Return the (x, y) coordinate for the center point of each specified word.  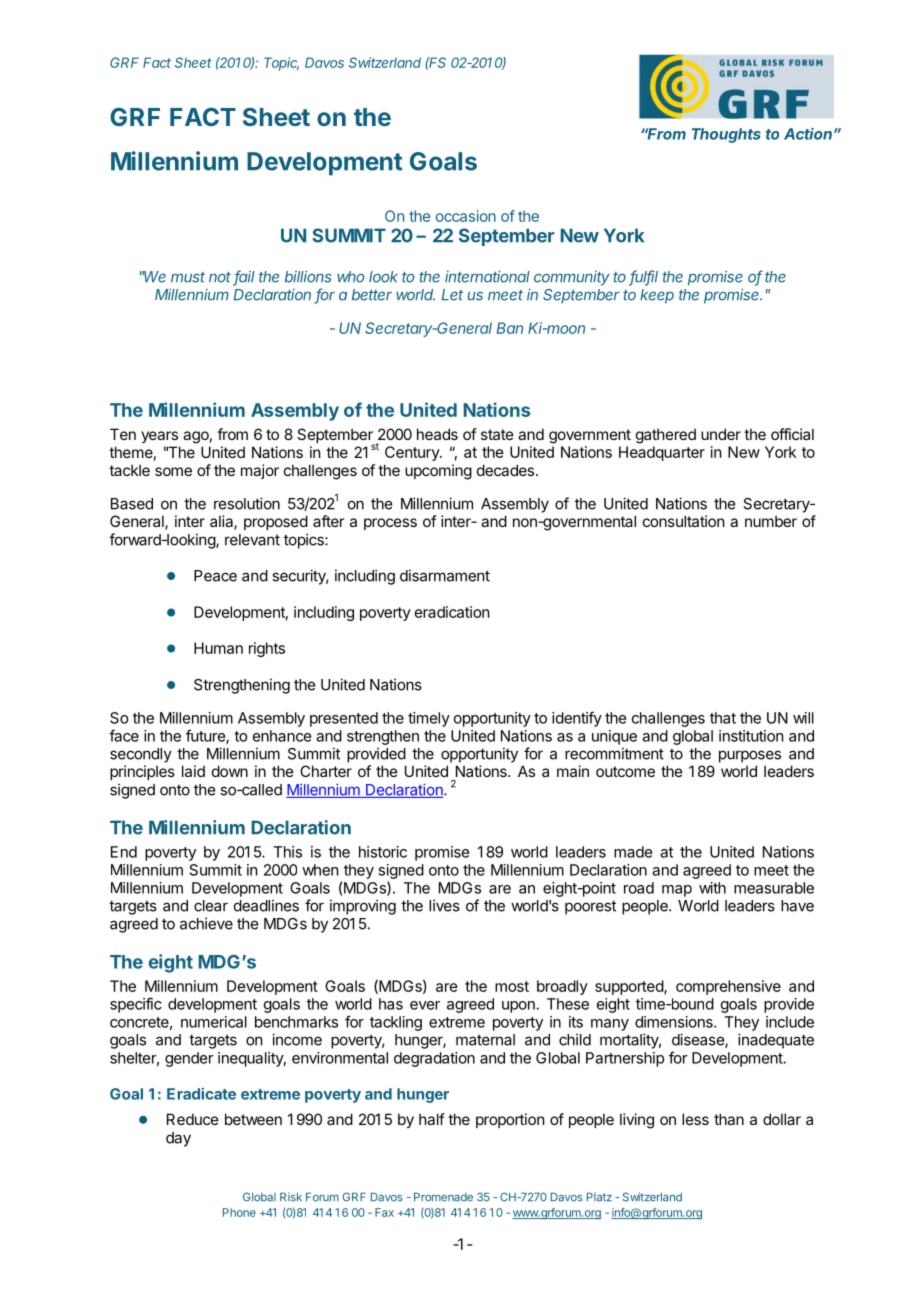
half (432, 1119)
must (188, 277)
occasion (466, 216)
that (723, 718)
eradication (452, 612)
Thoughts (726, 135)
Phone (239, 1212)
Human (218, 648)
